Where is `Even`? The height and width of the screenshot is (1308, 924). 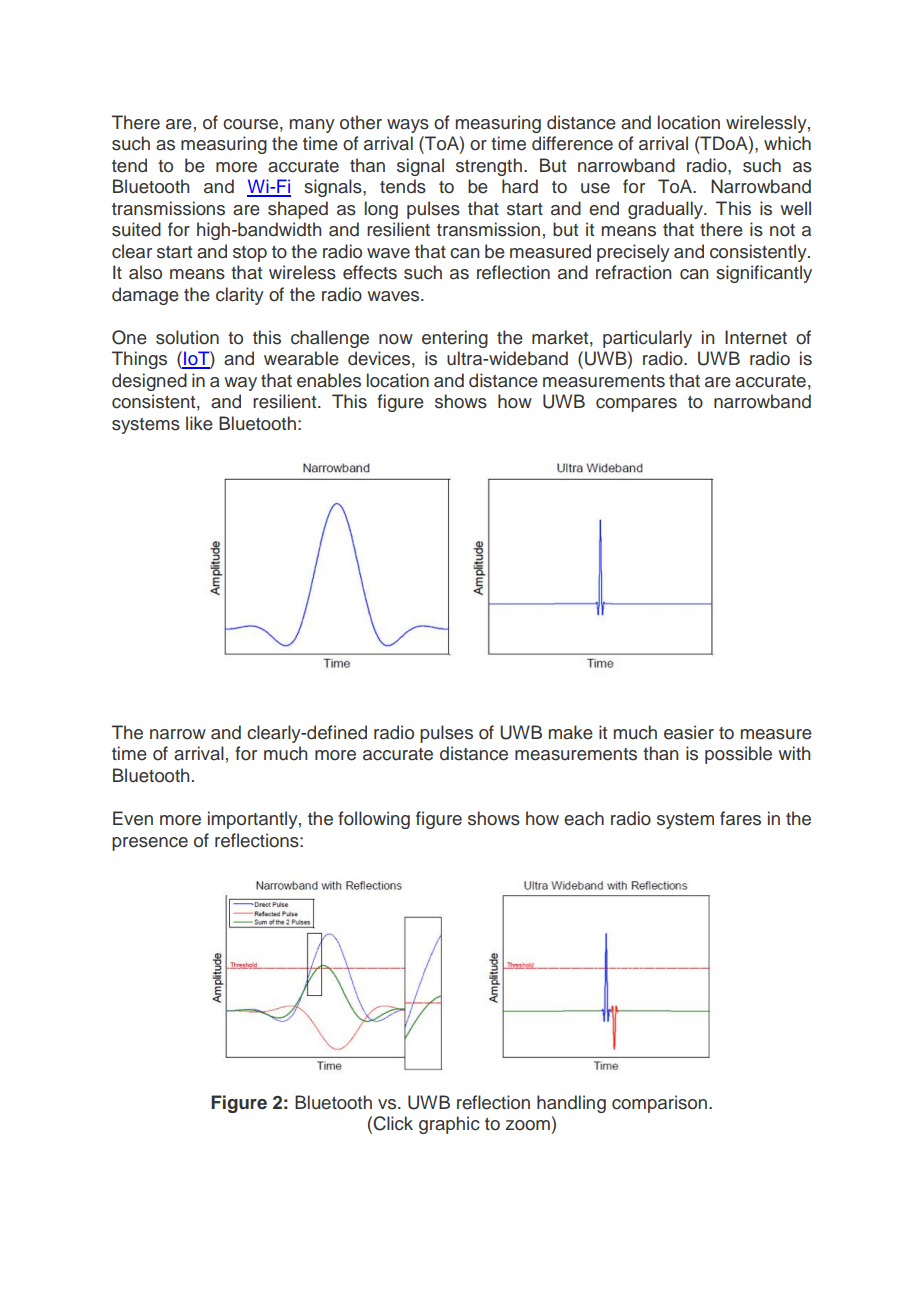 Even is located at coordinates (133, 818).
